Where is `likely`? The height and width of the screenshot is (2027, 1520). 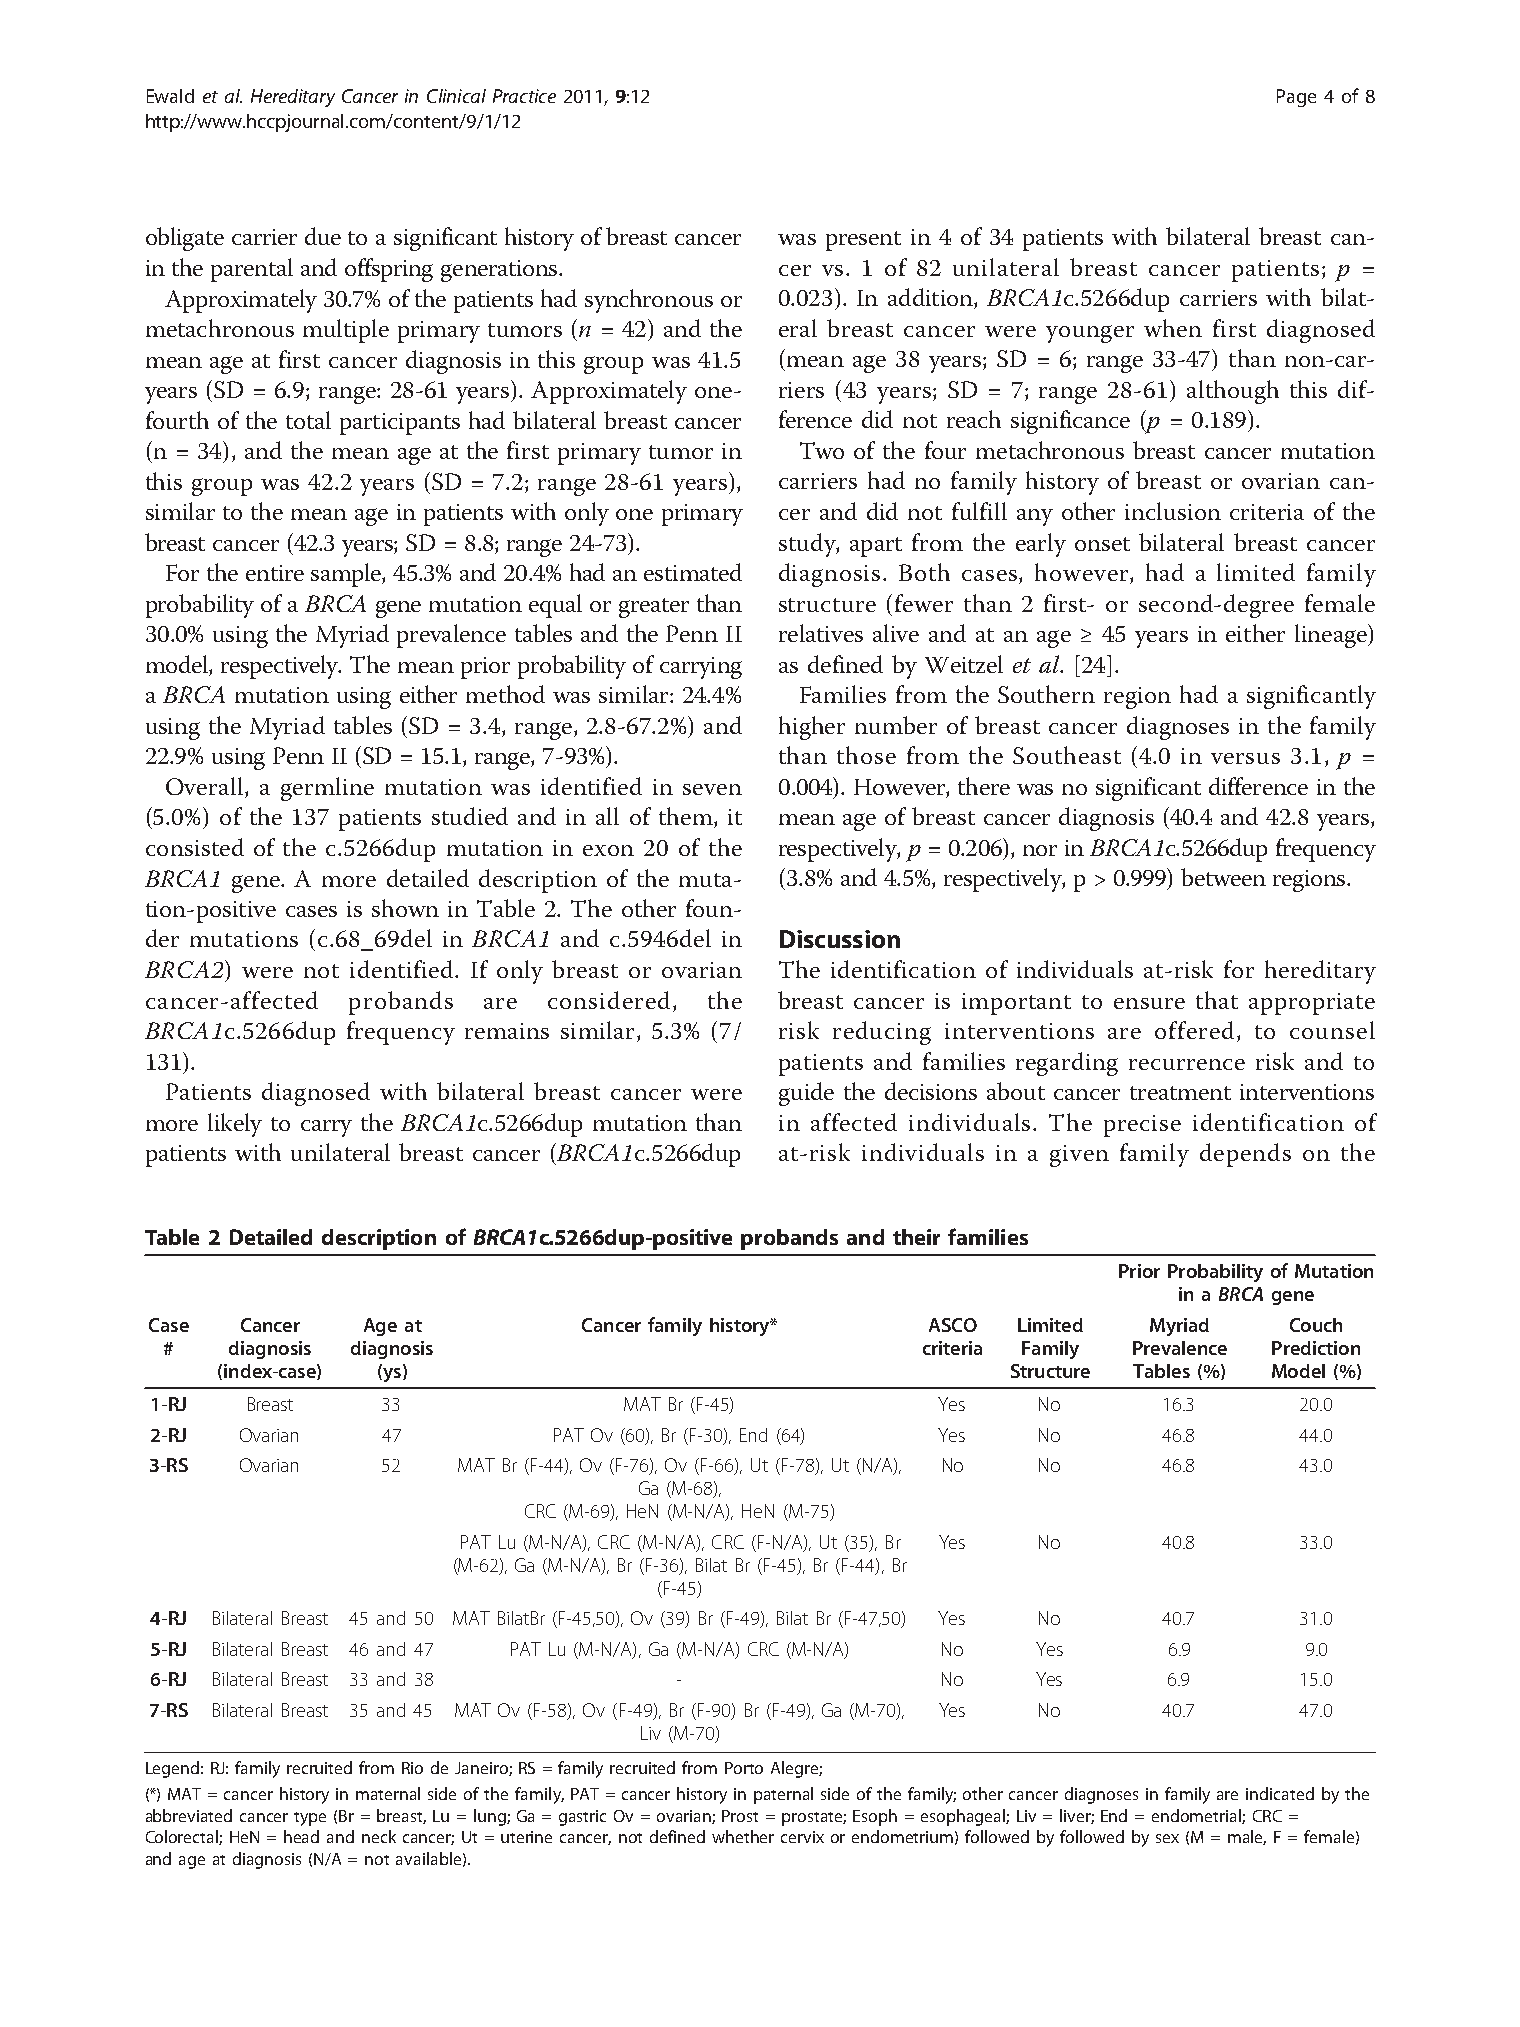
likely is located at coordinates (235, 1125).
